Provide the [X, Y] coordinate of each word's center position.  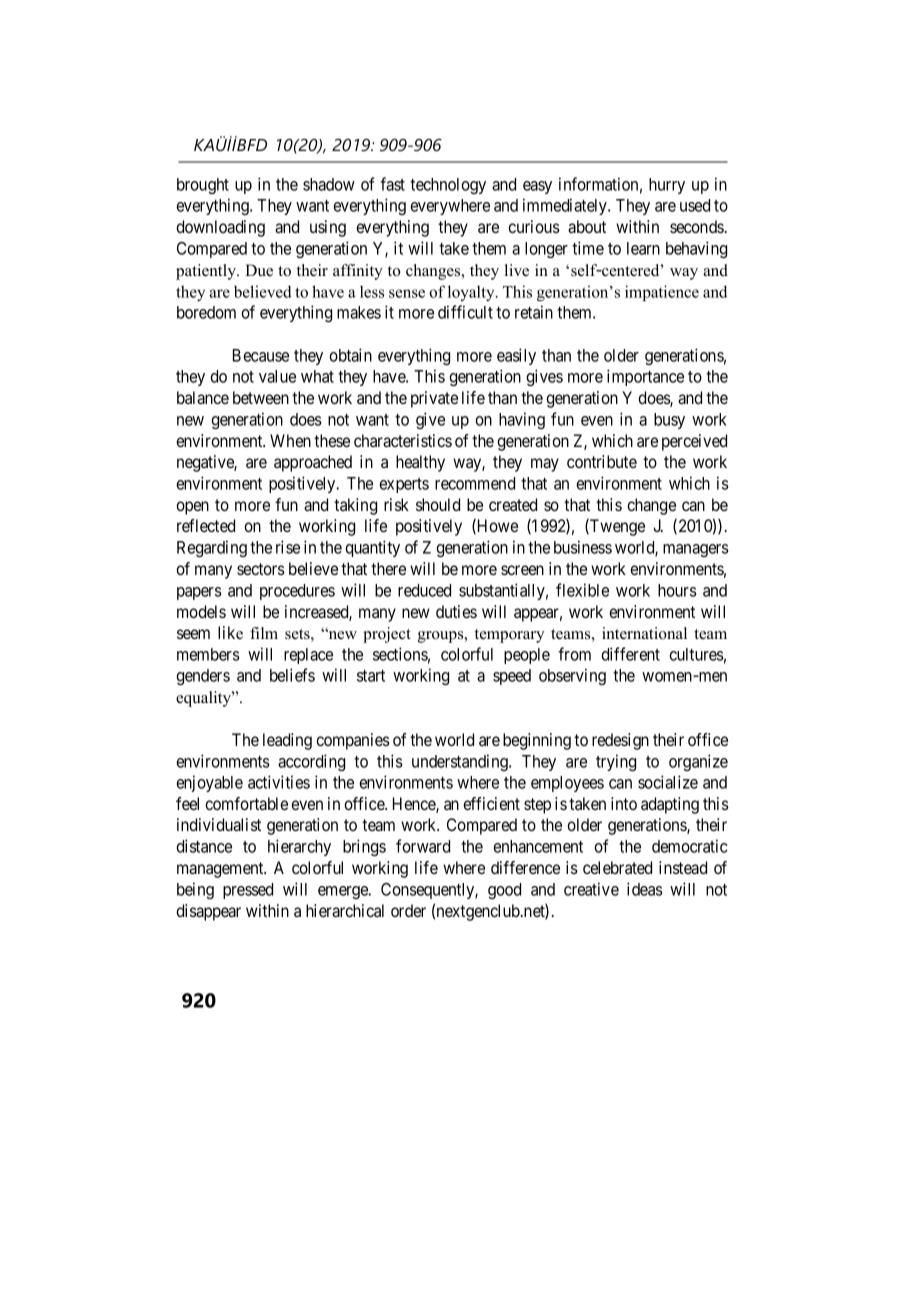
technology [448, 186]
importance [645, 377]
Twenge [616, 527]
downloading [220, 228]
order [408, 910]
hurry [667, 186]
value [277, 376]
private [434, 399]
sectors [261, 569]
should [438, 504]
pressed [248, 891]
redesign [620, 741]
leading [287, 741]
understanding [461, 762]
